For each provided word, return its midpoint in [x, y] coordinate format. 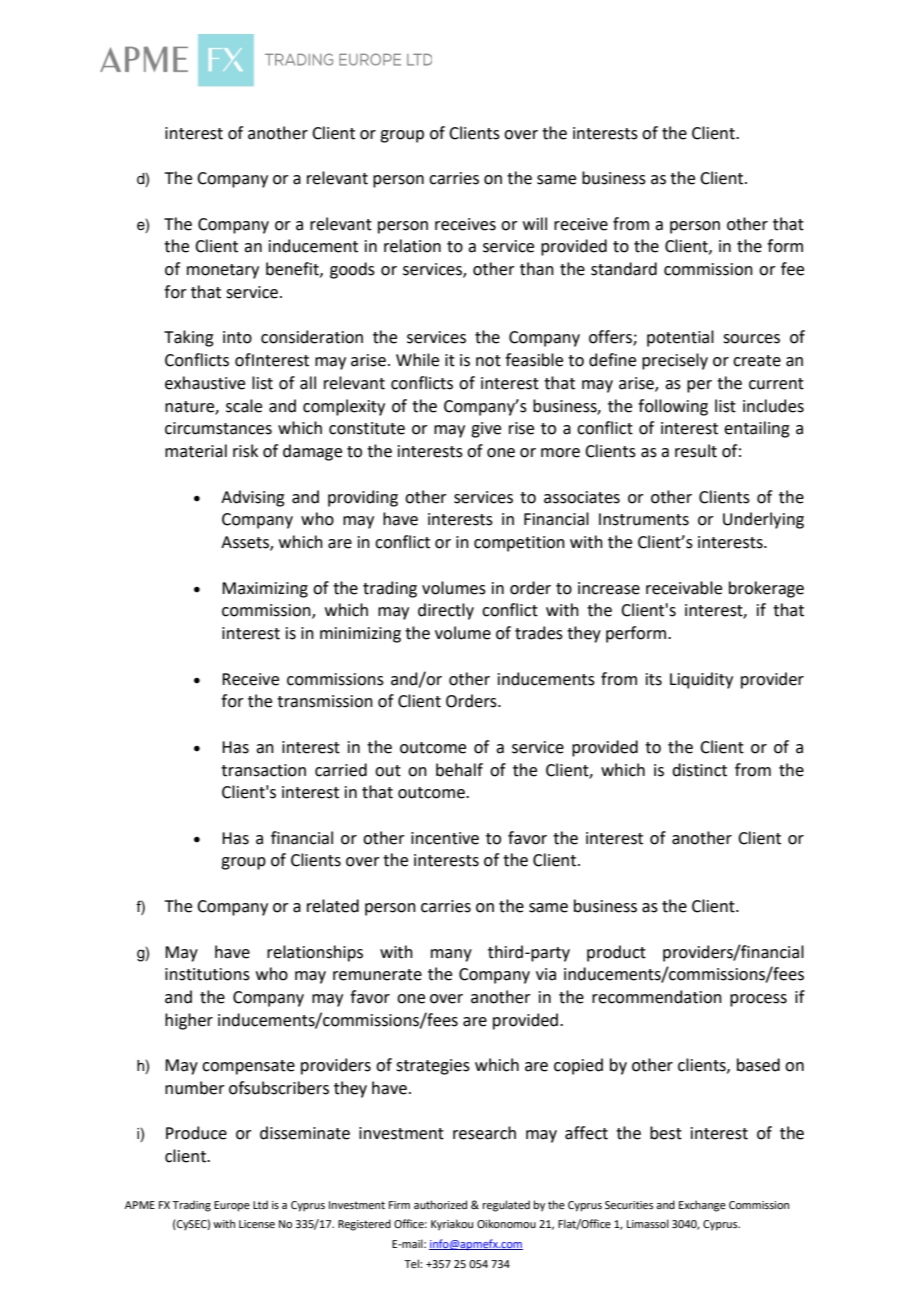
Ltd [260, 1204]
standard [624, 269]
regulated [506, 1206]
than [537, 269]
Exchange [702, 1206]
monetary [223, 271]
